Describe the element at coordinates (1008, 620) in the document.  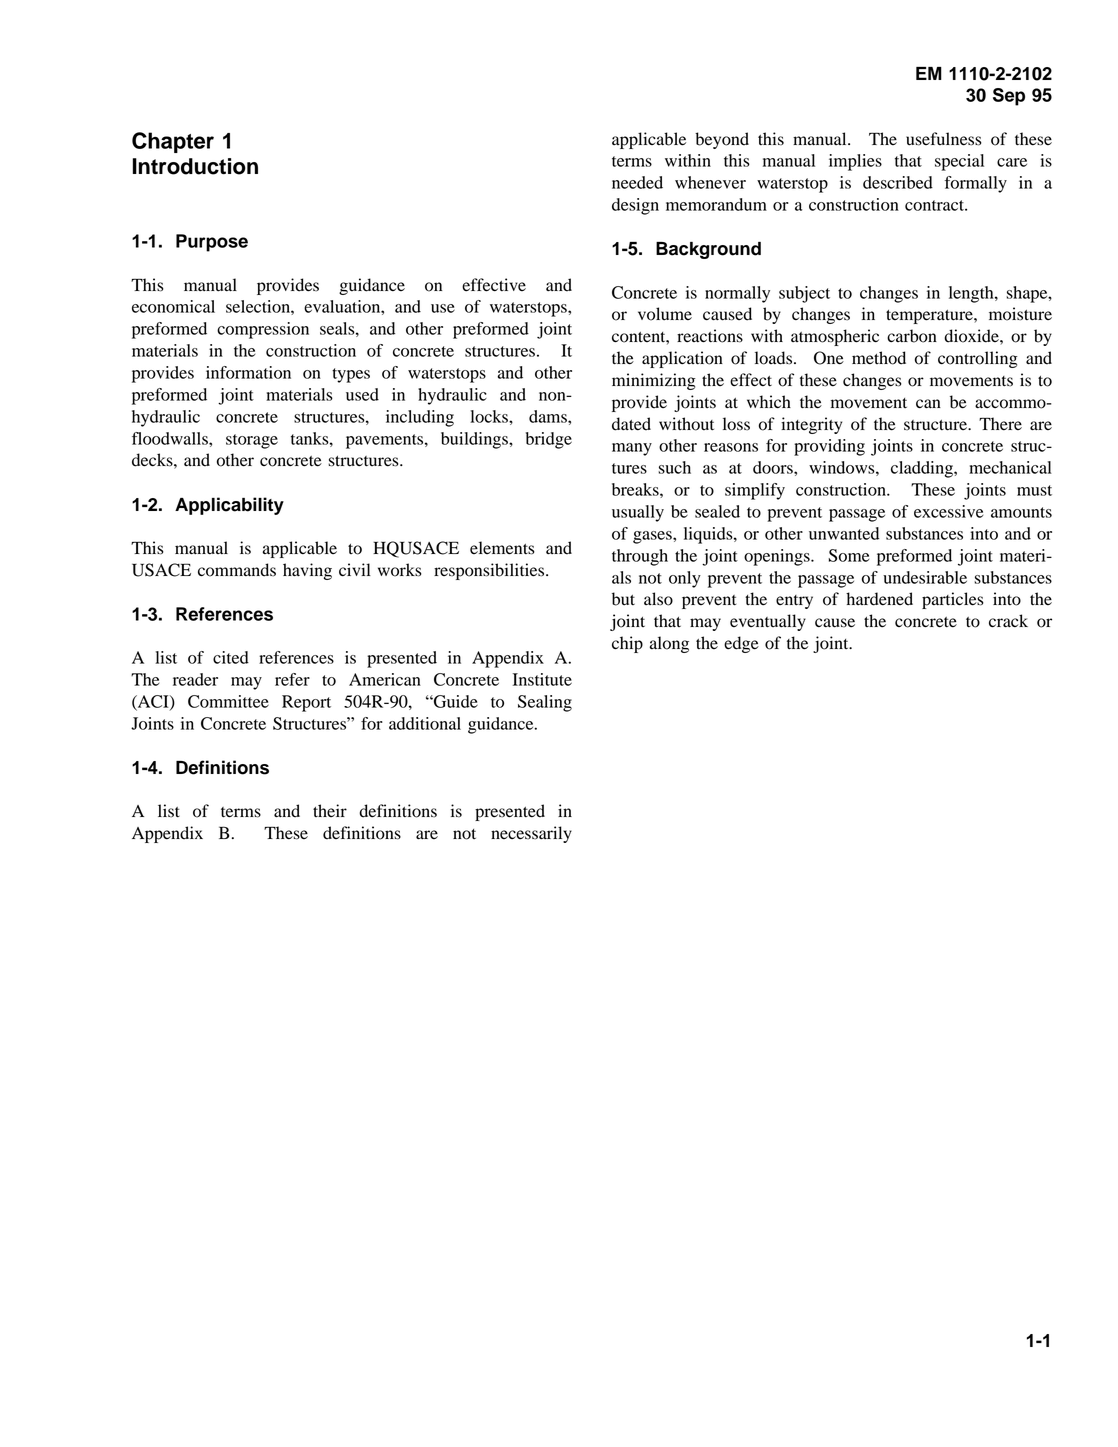
I see `crack` at that location.
